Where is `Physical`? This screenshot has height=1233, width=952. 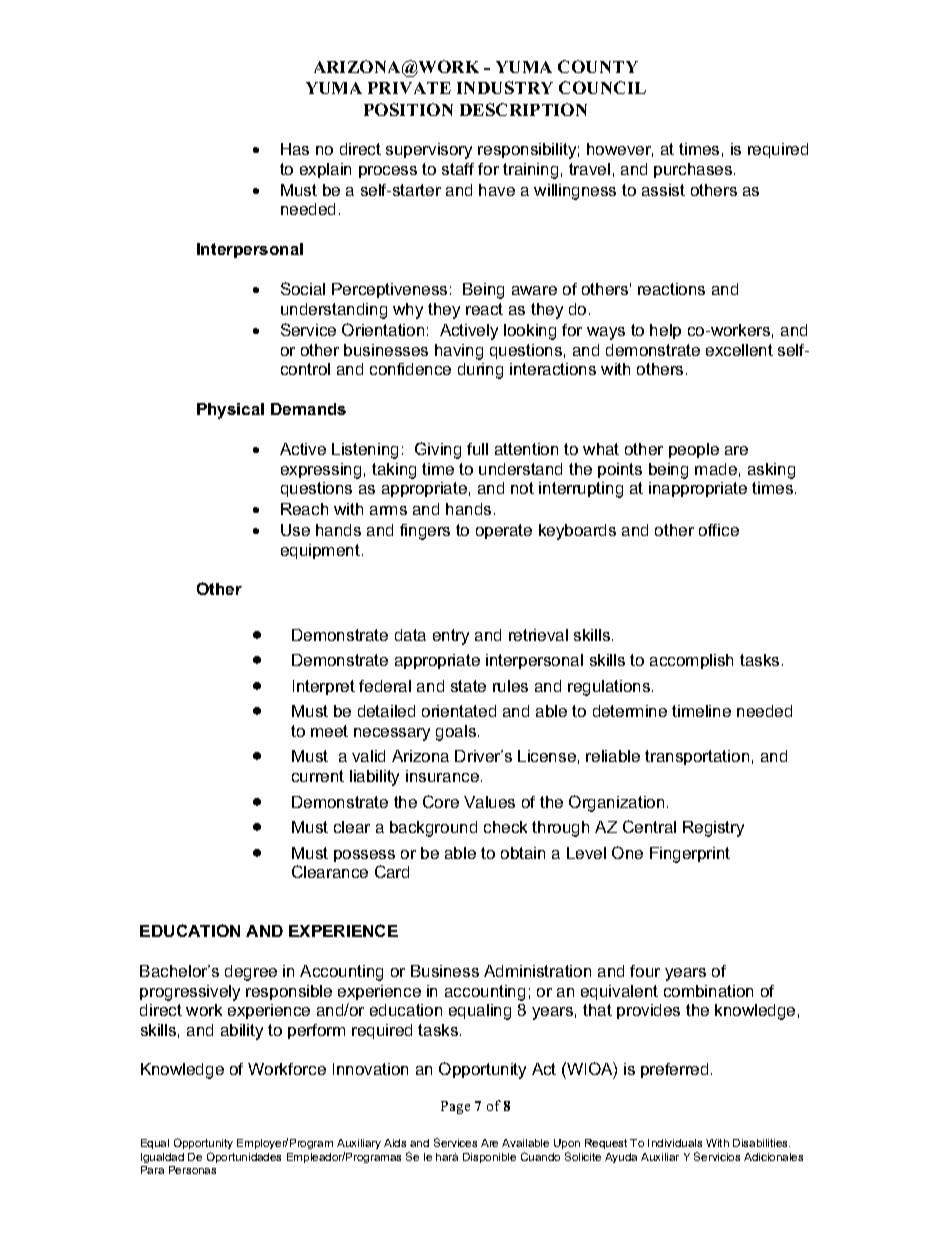
Physical is located at coordinates (230, 411).
